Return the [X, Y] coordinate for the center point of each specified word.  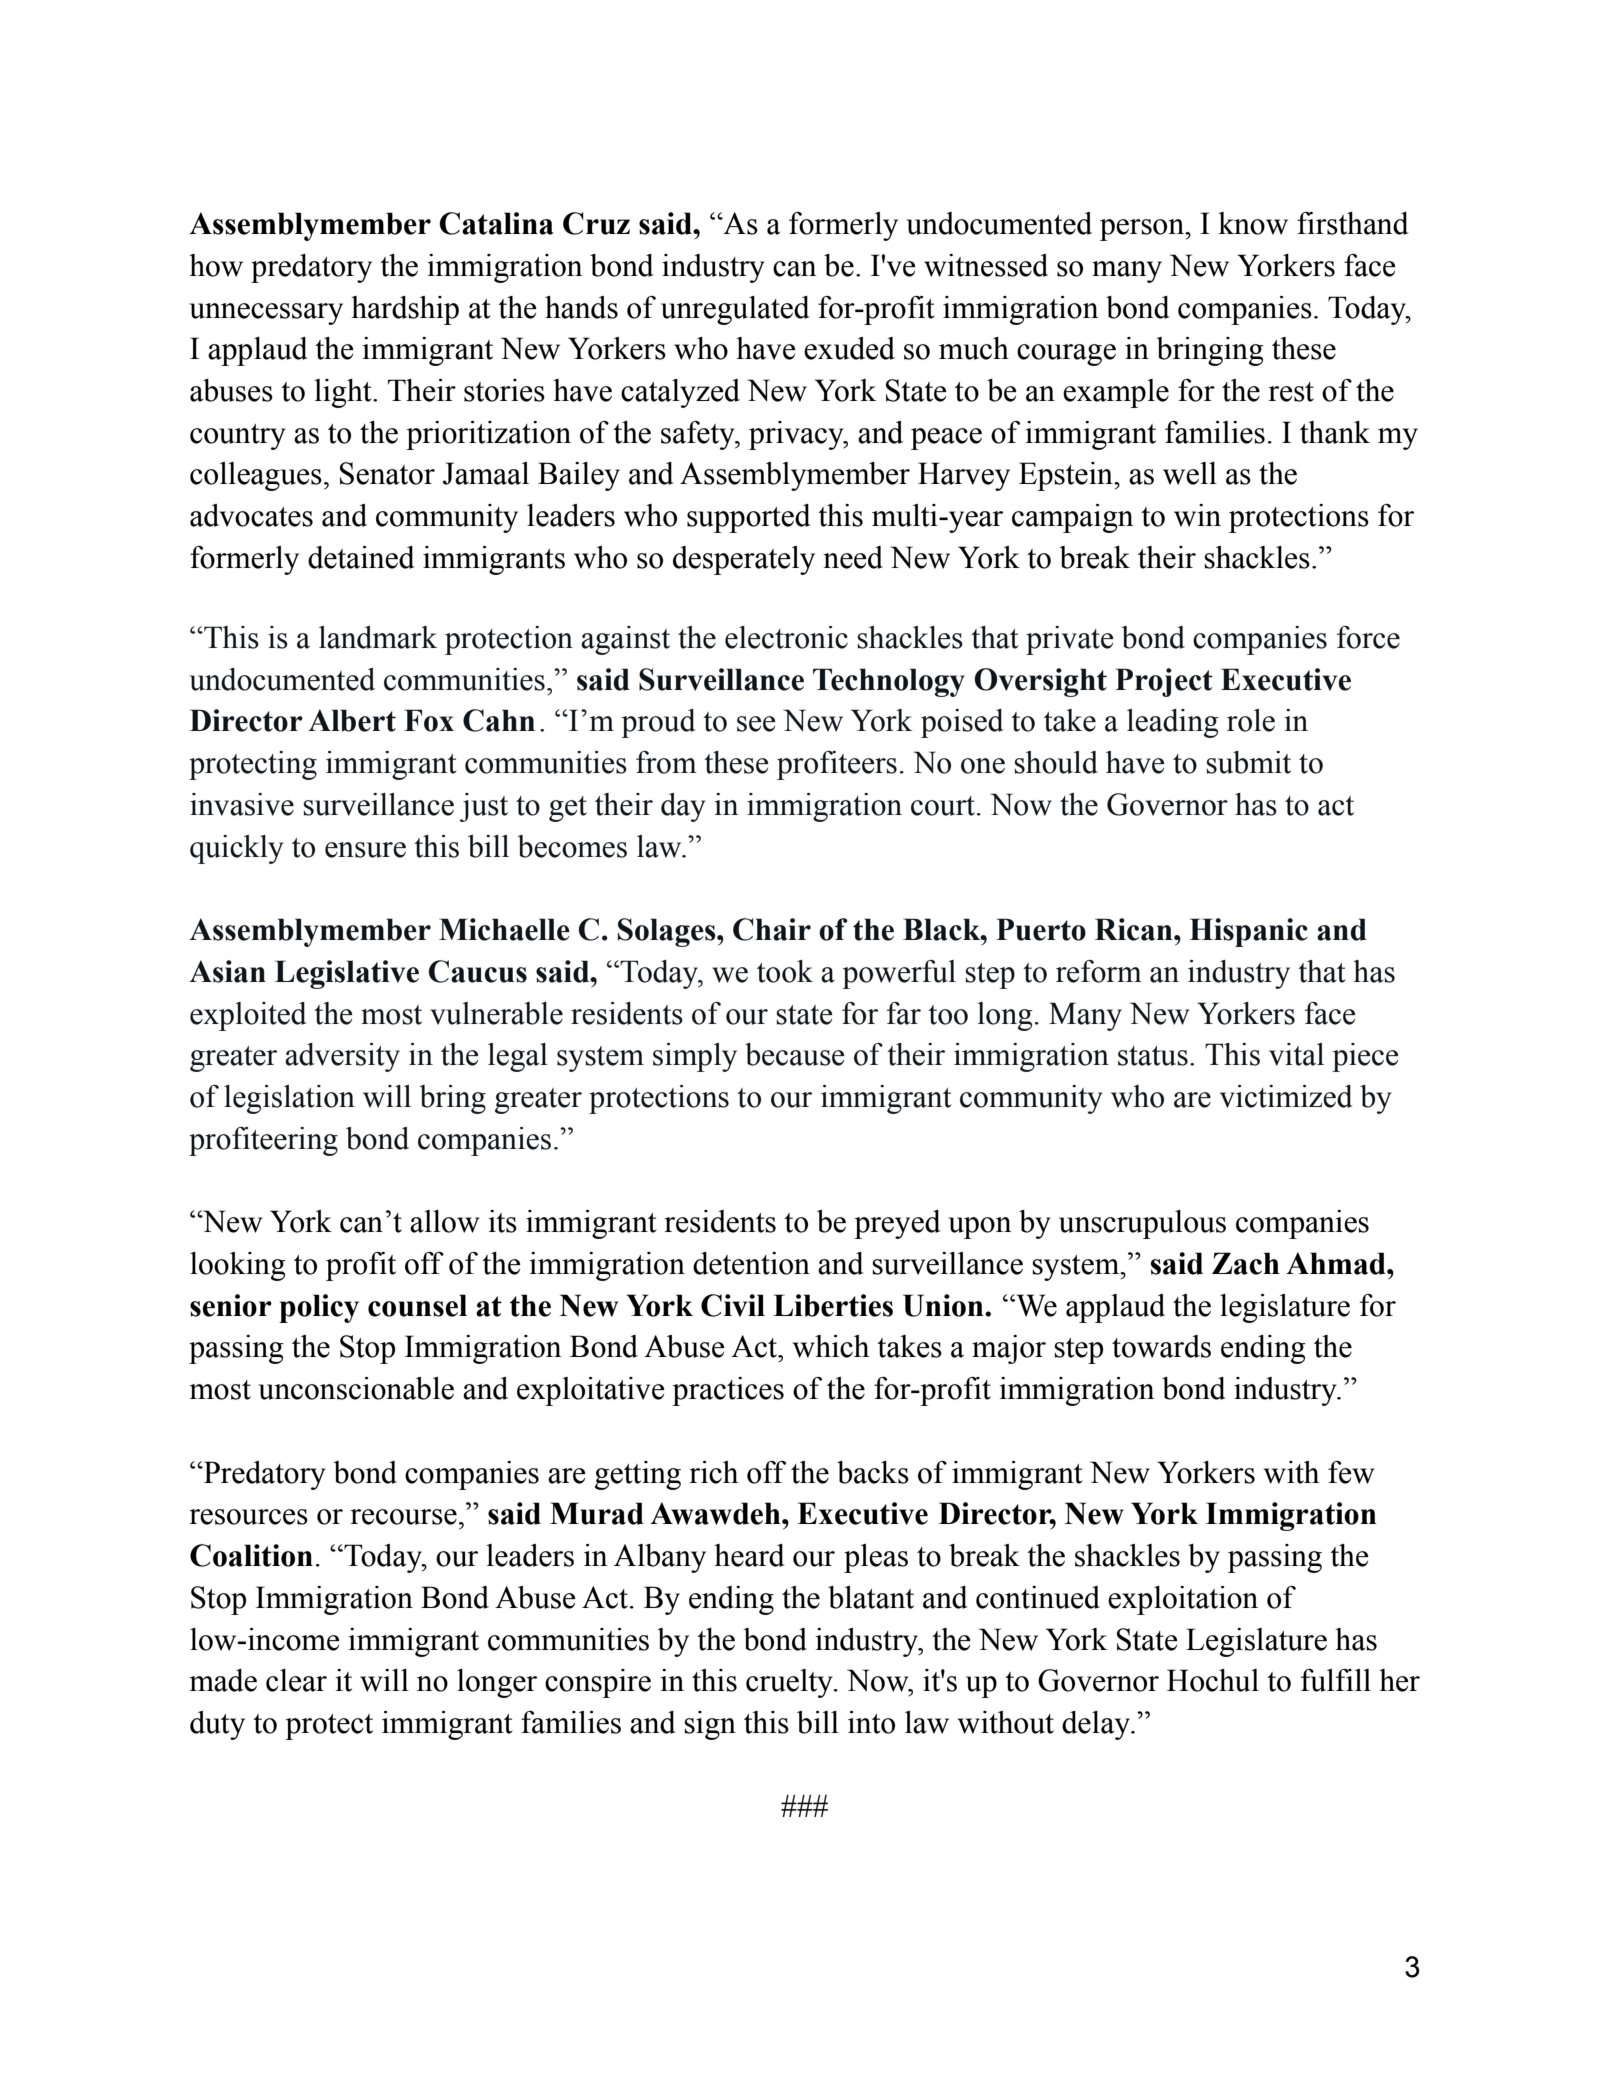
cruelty [790, 1683]
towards [1161, 1346]
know [1253, 223]
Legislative [347, 974]
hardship [405, 310]
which [831, 1346]
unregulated [735, 310]
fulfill [1336, 1680]
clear [296, 1680]
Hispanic [1249, 932]
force [1368, 637]
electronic [786, 637]
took [785, 971]
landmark [378, 637]
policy [319, 1308]
